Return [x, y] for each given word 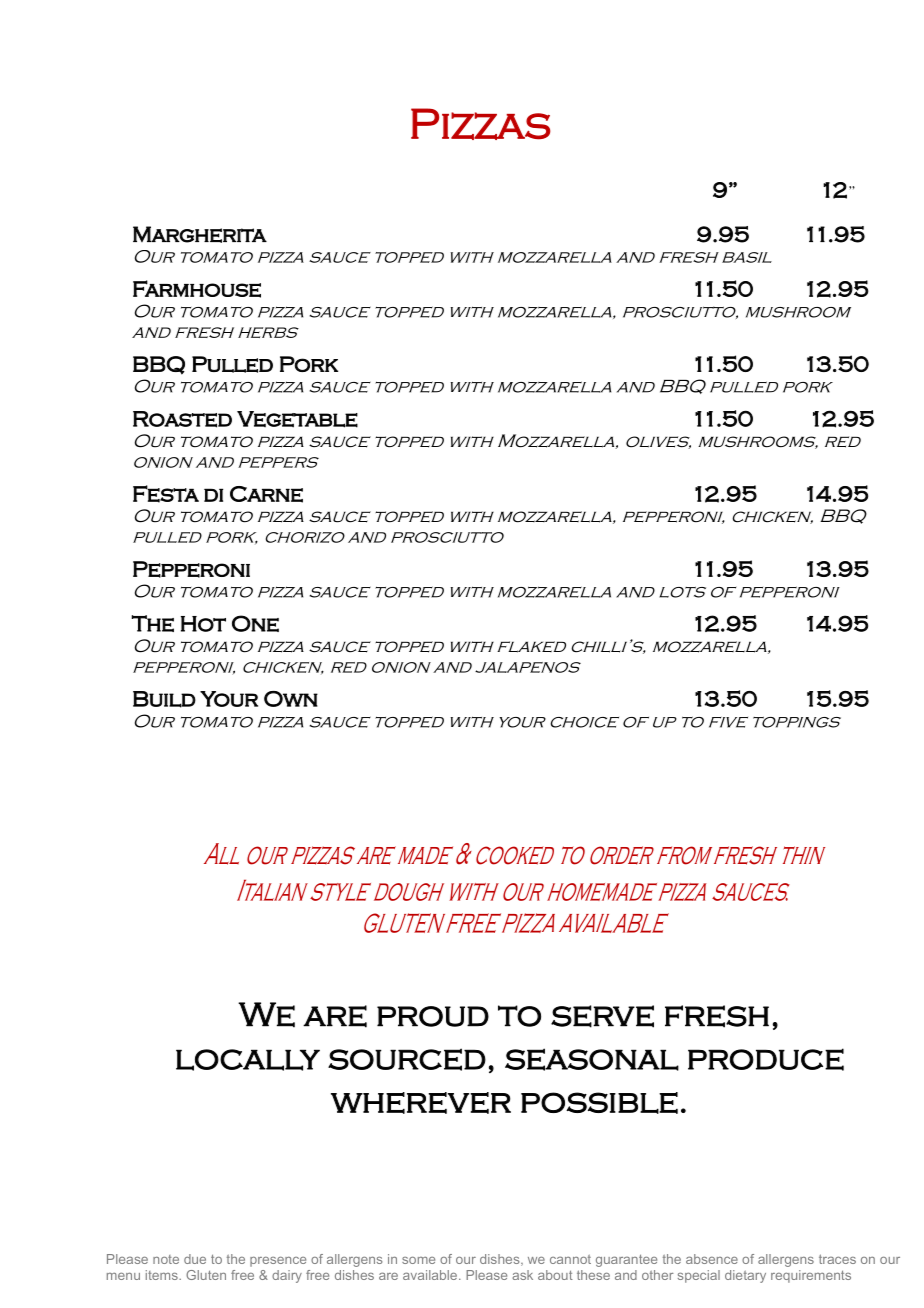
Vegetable [297, 419]
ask [522, 1275]
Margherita [200, 234]
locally [248, 1060]
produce [766, 1059]
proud [433, 1016]
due [195, 1259]
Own [291, 699]
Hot [203, 624]
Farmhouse [197, 289]
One [255, 623]
